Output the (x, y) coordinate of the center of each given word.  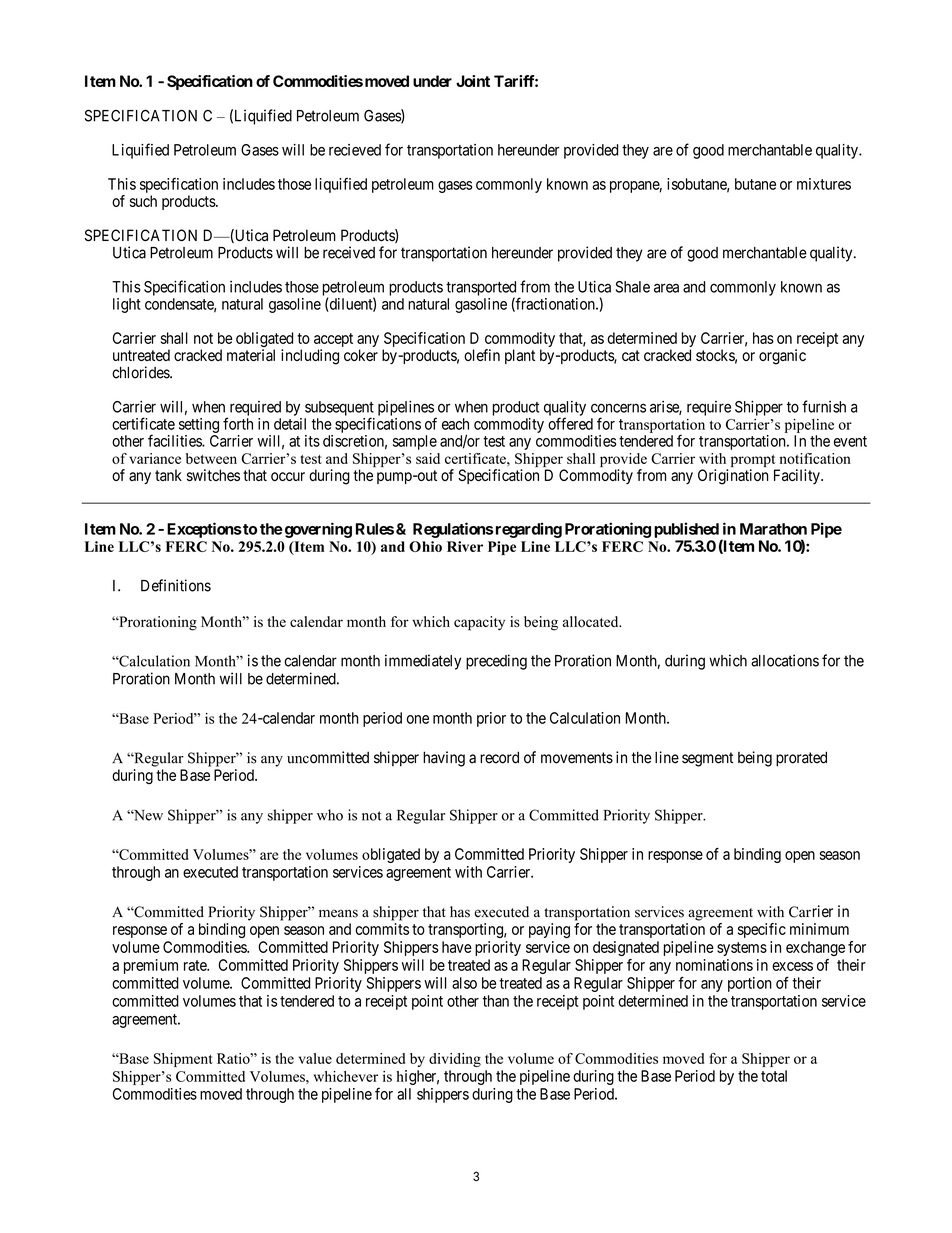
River (465, 546)
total (774, 1076)
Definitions (176, 585)
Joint (473, 81)
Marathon (773, 529)
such (143, 201)
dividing (455, 1060)
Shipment (183, 1060)
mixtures (824, 184)
